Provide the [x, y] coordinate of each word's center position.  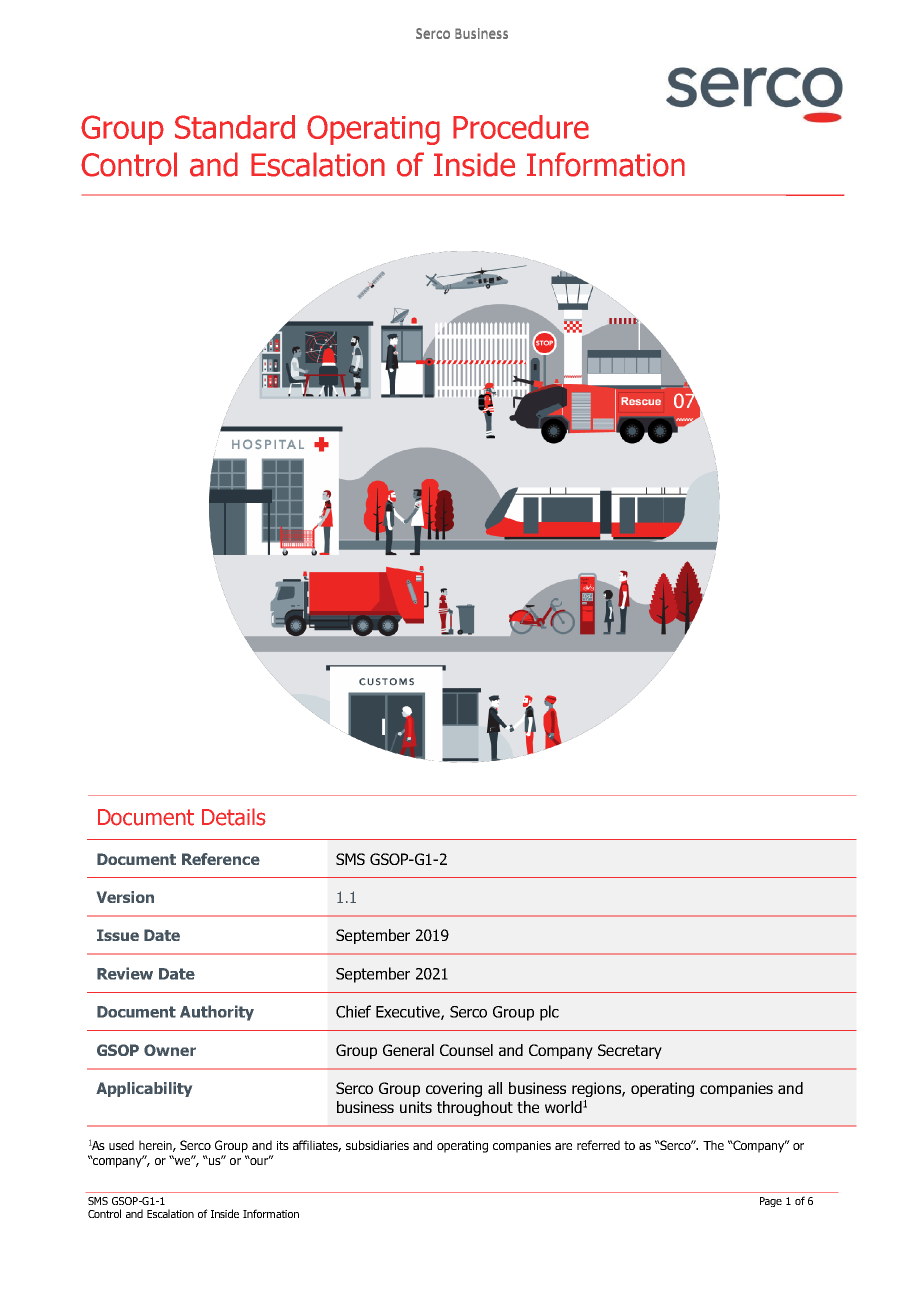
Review [125, 973]
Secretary [630, 1051]
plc [549, 1013]
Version [125, 897]
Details [234, 817]
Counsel [466, 1050]
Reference [221, 859]
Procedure [521, 127]
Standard [235, 127]
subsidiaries [377, 1145]
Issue [118, 935]
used [121, 1145]
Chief [353, 1011]
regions [597, 1089]
